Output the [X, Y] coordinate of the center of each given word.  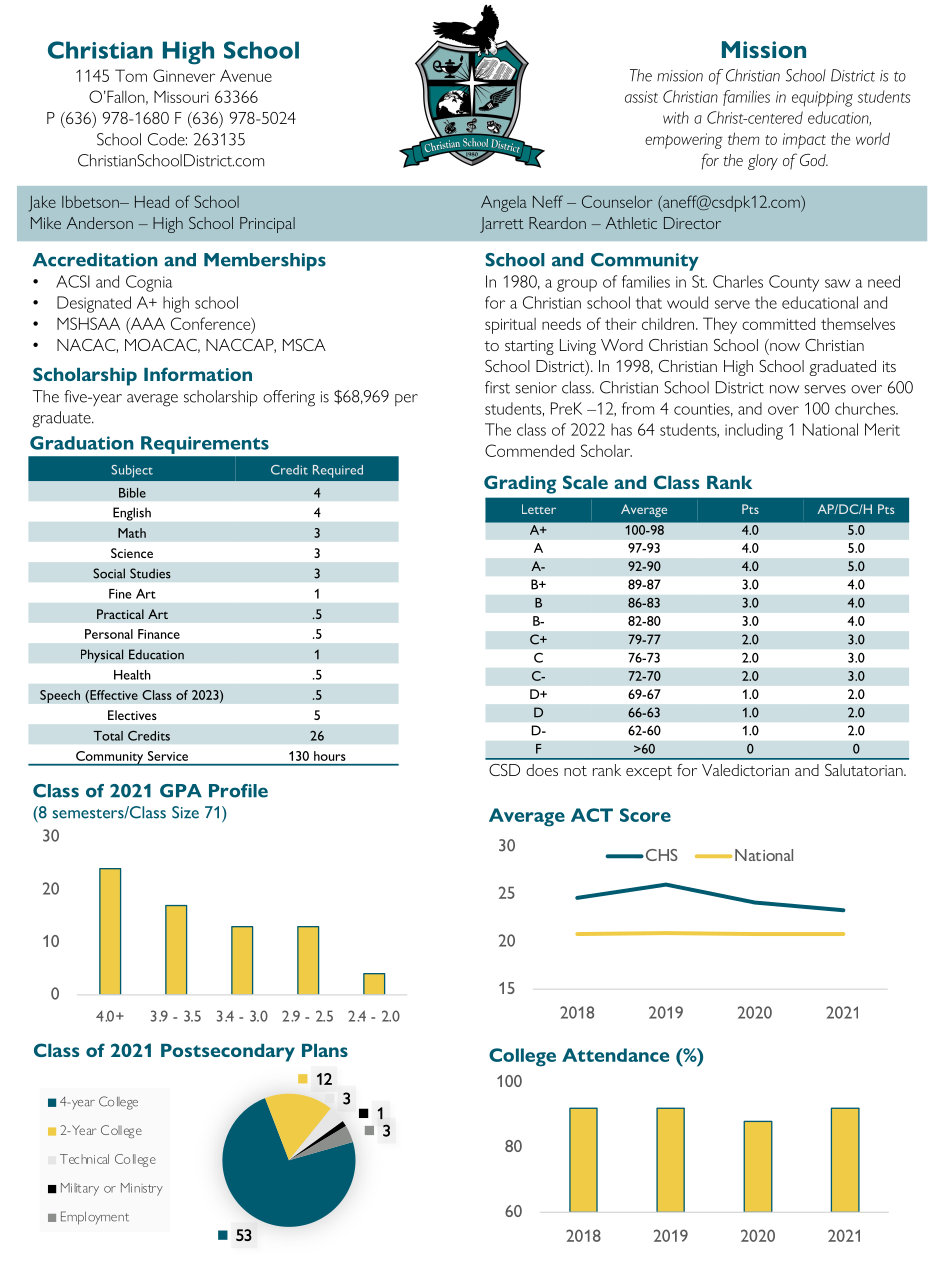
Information [198, 374]
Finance [159, 634]
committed [778, 323]
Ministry [142, 1189]
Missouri [181, 97]
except [649, 773]
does [542, 770]
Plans [325, 1050]
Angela [504, 203]
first [497, 387]
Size [185, 812]
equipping [822, 99]
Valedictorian [745, 770]
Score [645, 815]
